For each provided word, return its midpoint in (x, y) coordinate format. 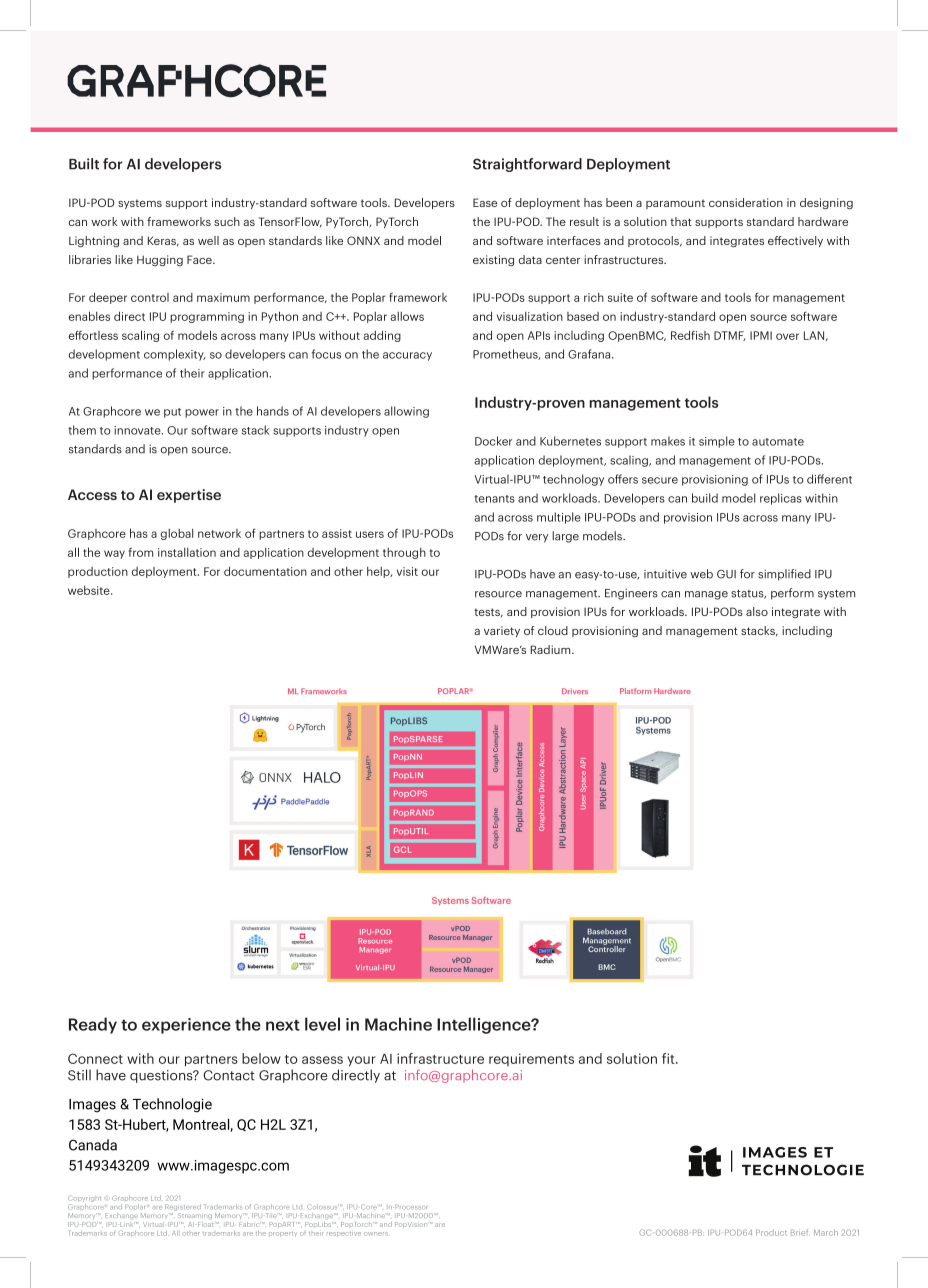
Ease (485, 202)
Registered (183, 1209)
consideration (746, 202)
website (90, 590)
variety (502, 631)
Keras (163, 241)
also (757, 611)
